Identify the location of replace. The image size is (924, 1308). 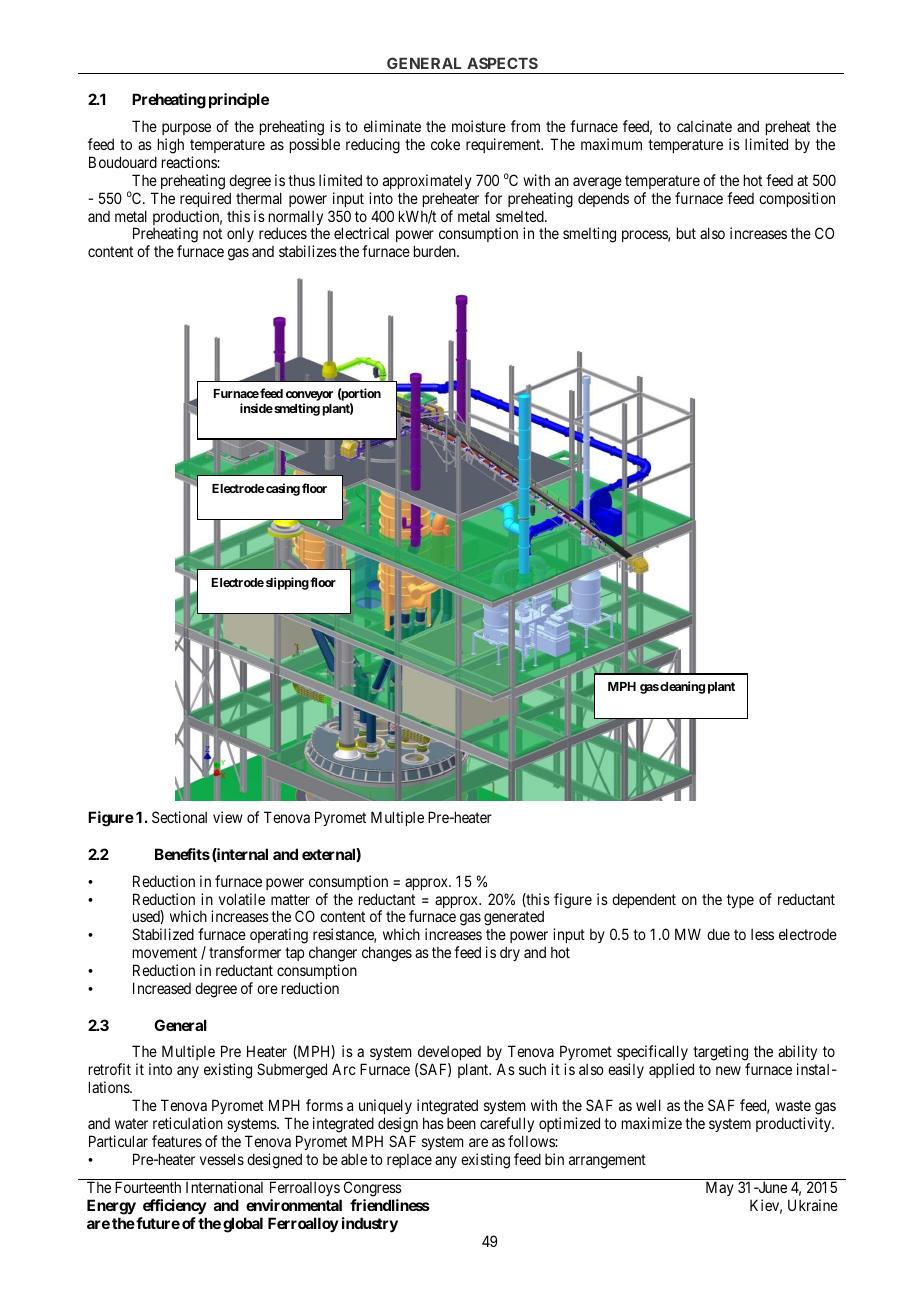
(409, 1161).
